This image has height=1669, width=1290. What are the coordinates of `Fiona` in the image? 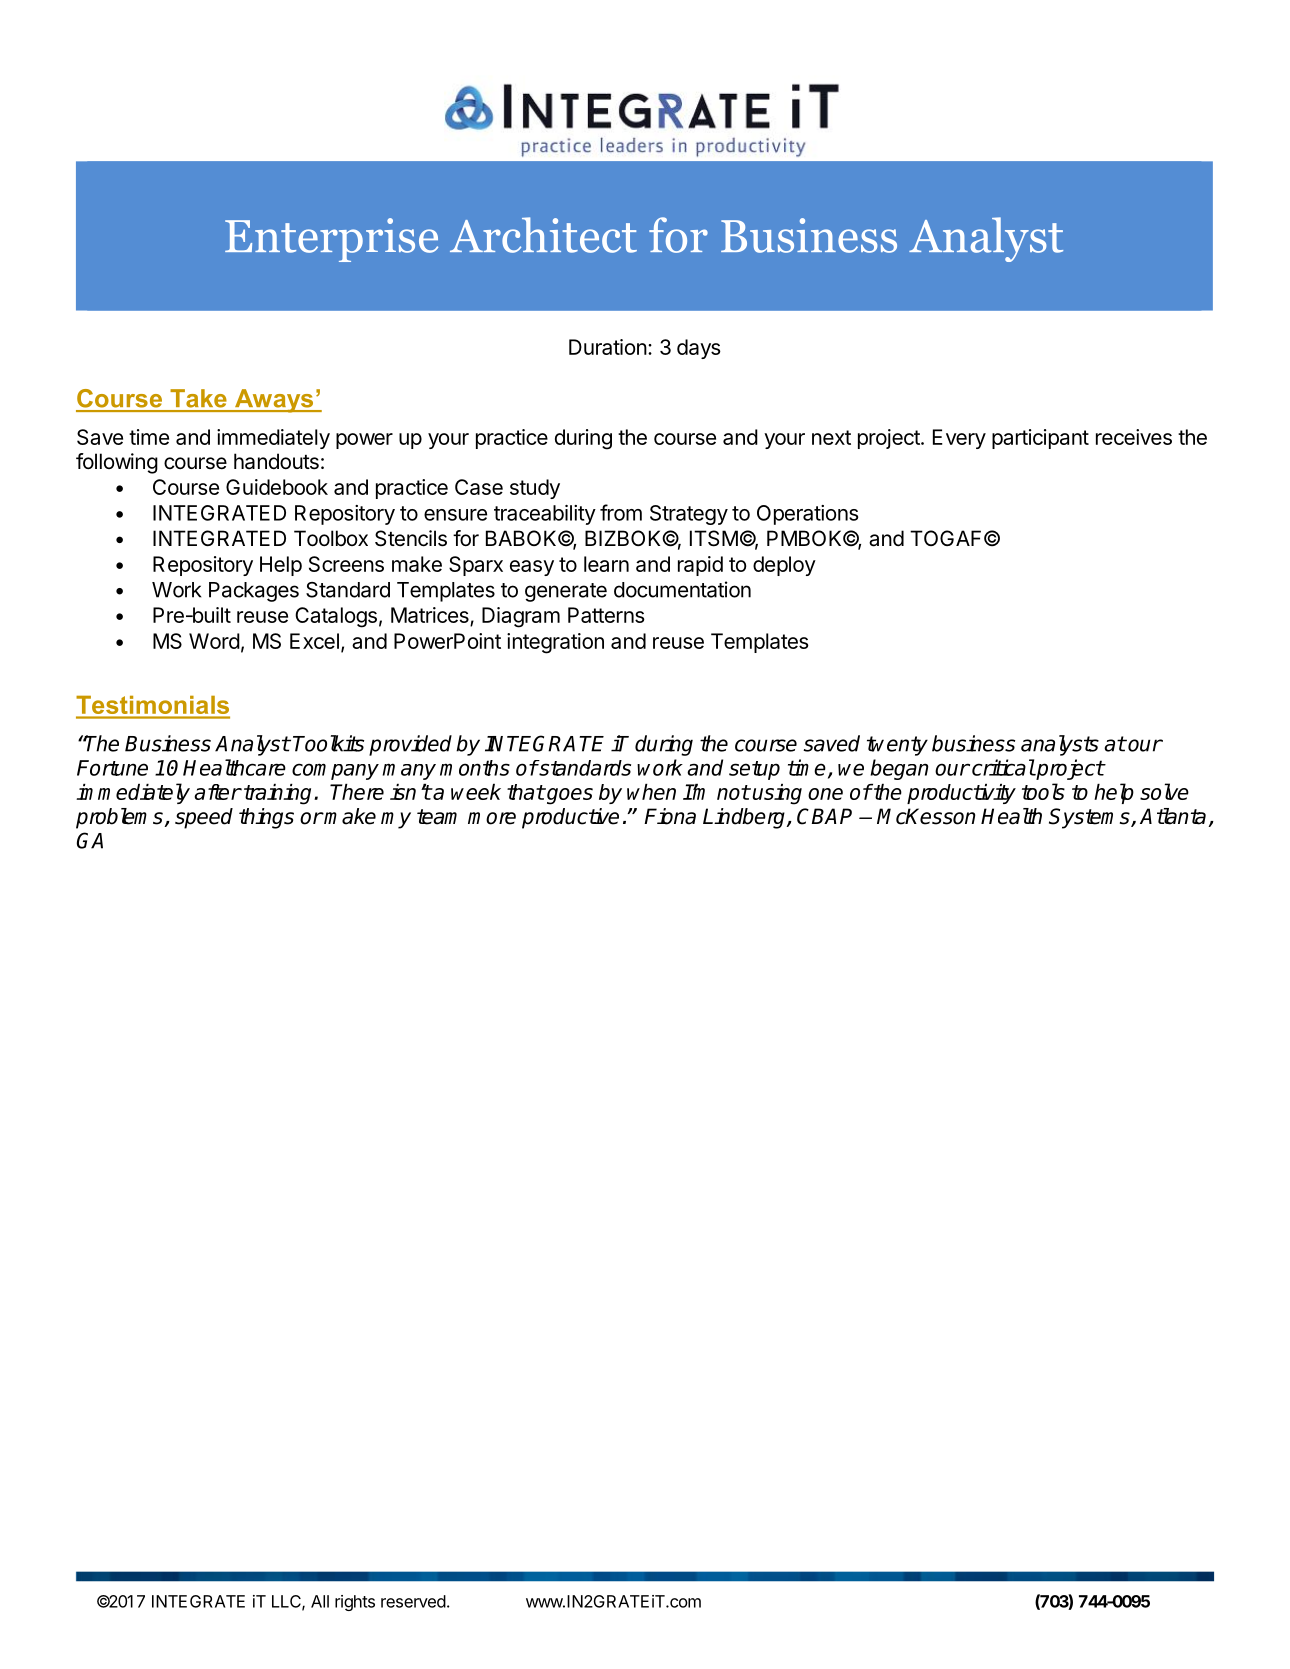 It's located at (670, 816).
